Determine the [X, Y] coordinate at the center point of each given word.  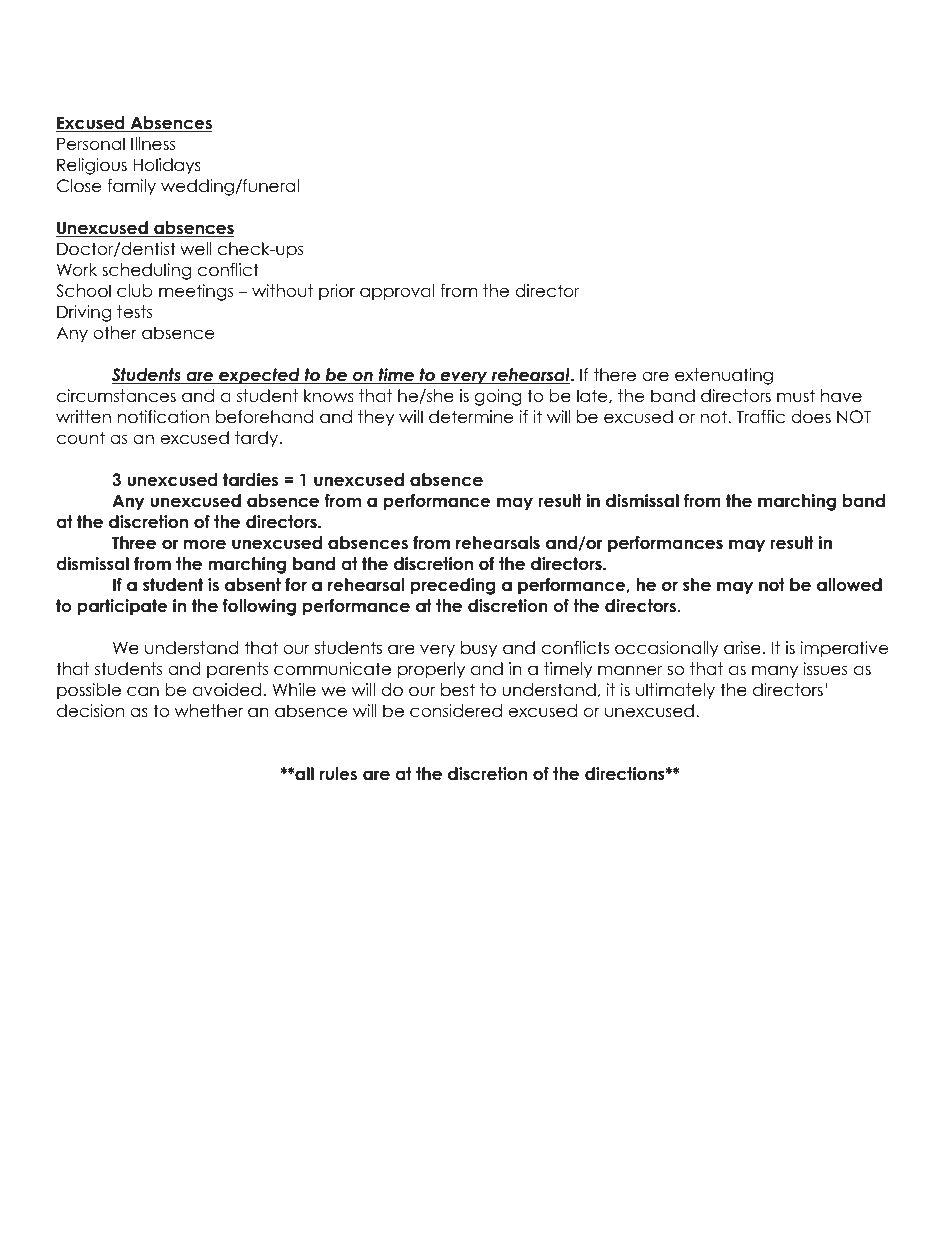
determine [471, 417]
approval [397, 292]
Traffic [761, 417]
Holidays [167, 166]
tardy [258, 439]
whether [209, 711]
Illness [153, 144]
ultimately [675, 691]
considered [456, 711]
